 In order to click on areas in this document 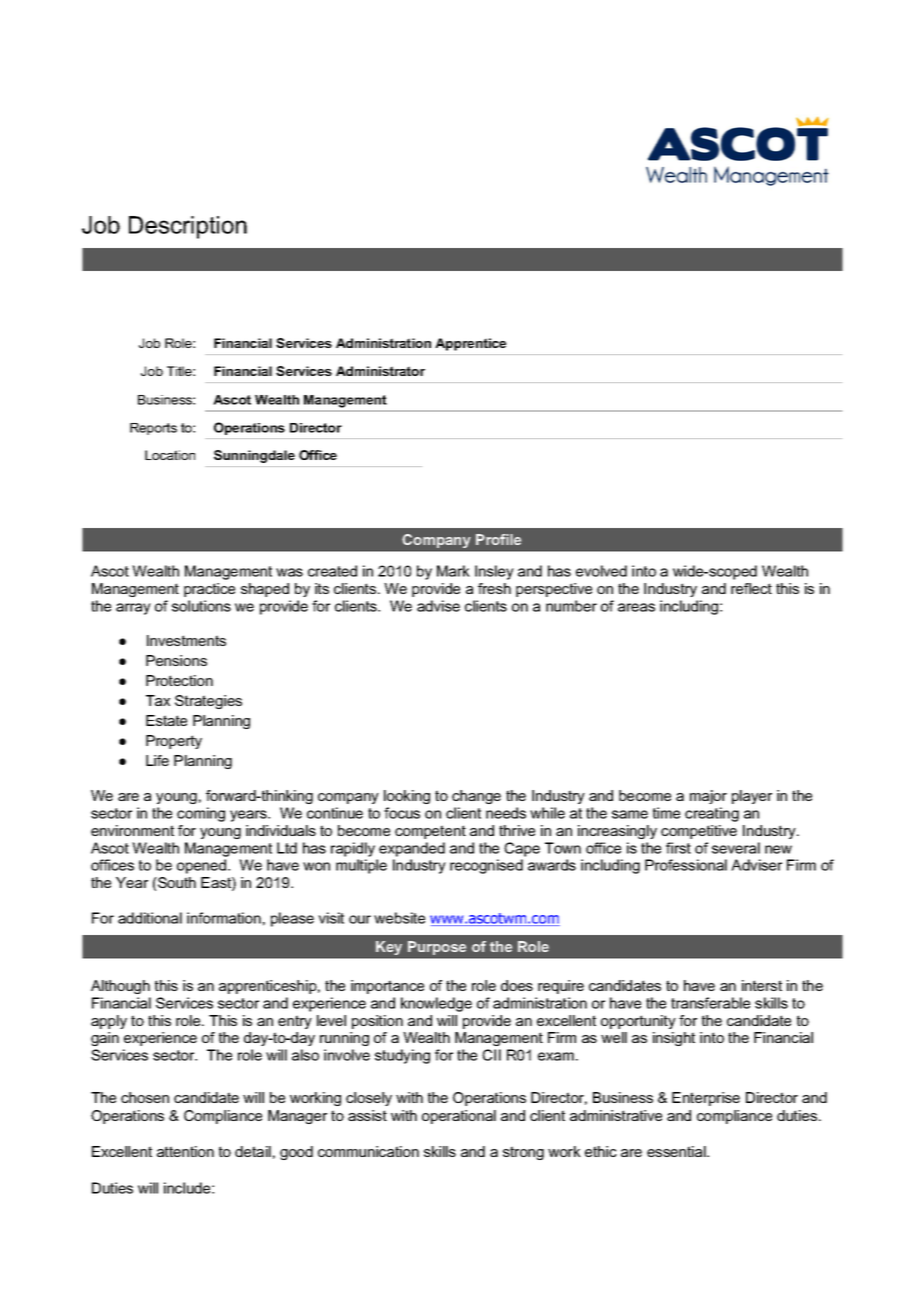, I will do `click(636, 607)`.
